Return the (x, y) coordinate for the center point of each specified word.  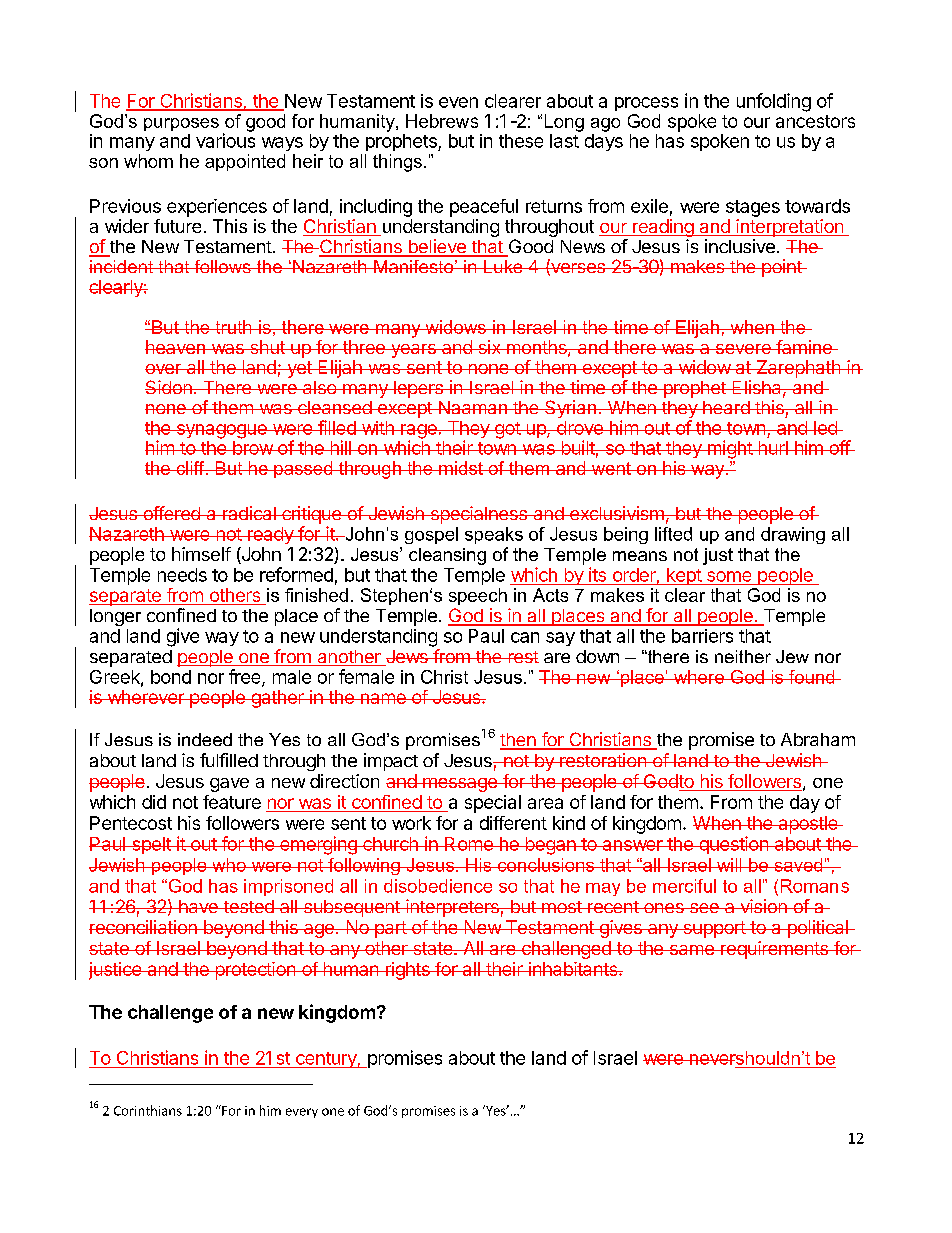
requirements (774, 950)
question (733, 845)
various (225, 140)
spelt (151, 845)
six (489, 347)
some (729, 576)
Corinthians (148, 1110)
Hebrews (442, 121)
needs (182, 575)
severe (743, 349)
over (164, 369)
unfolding (774, 102)
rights (407, 971)
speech (478, 596)
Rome (469, 844)
